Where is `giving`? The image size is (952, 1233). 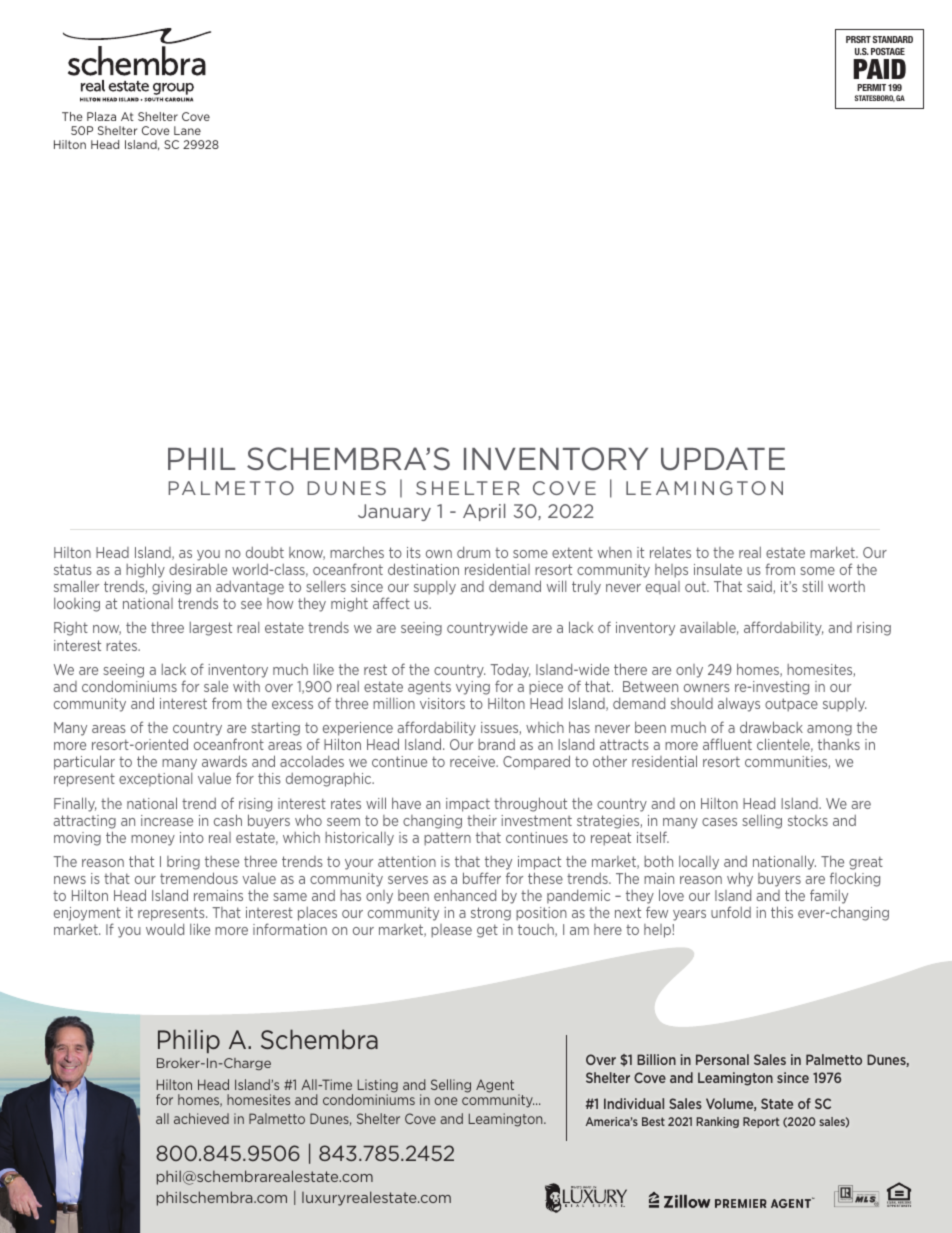 giving is located at coordinates (171, 588).
